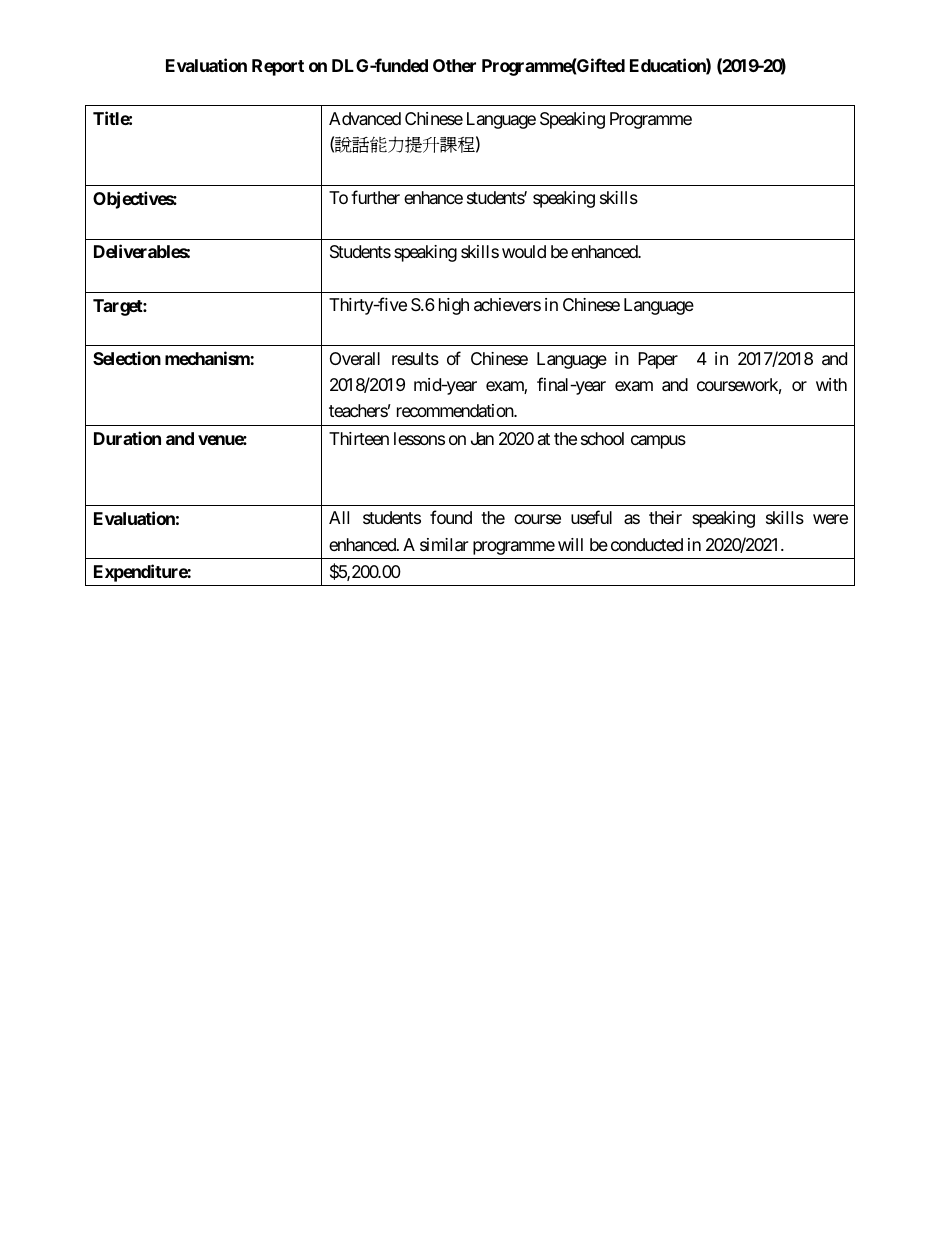 The image size is (952, 1233). What do you see at coordinates (658, 360) in the document?
I see `Paper` at bounding box center [658, 360].
